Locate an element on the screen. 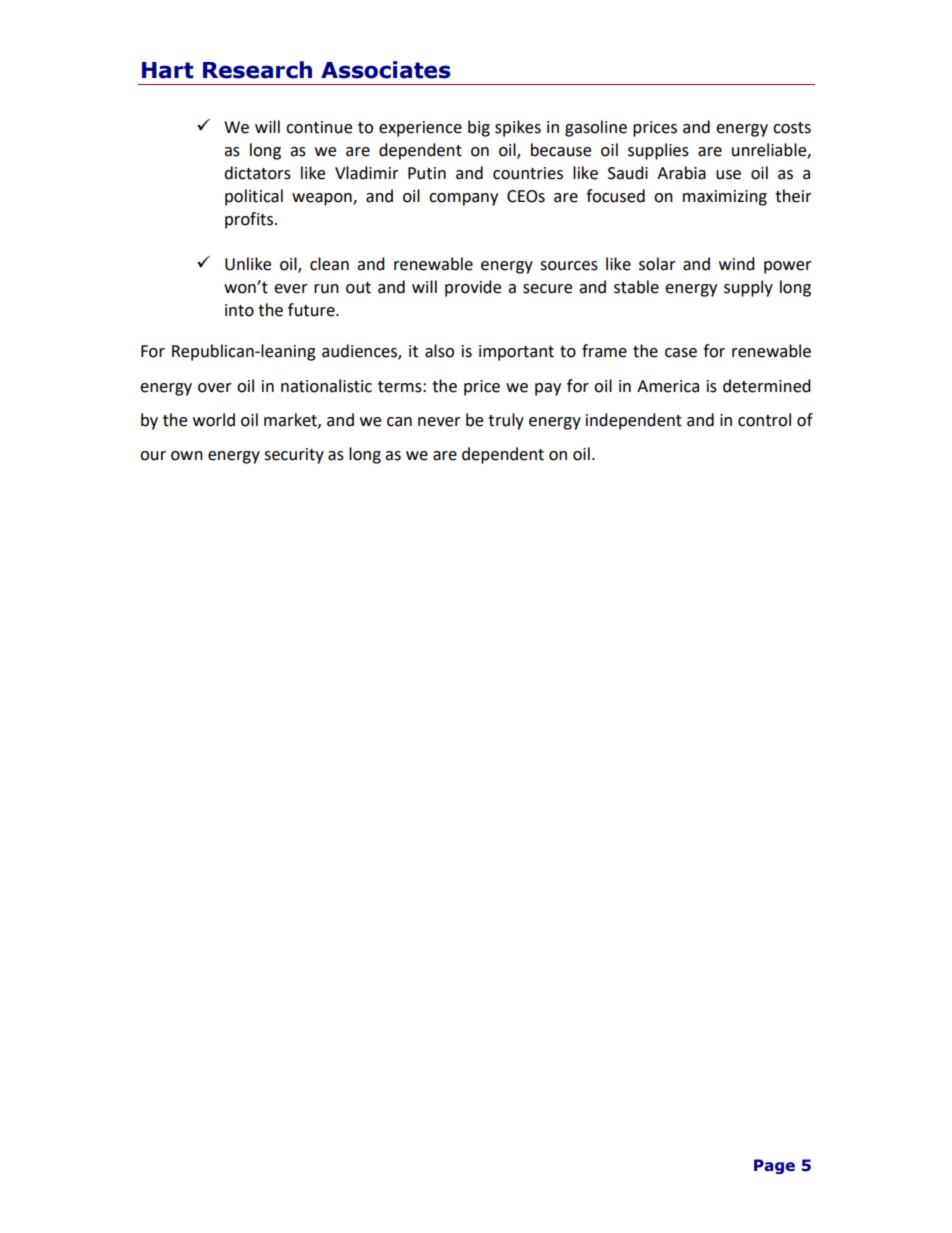 This screenshot has width=952, height=1233. own is located at coordinates (187, 456).
